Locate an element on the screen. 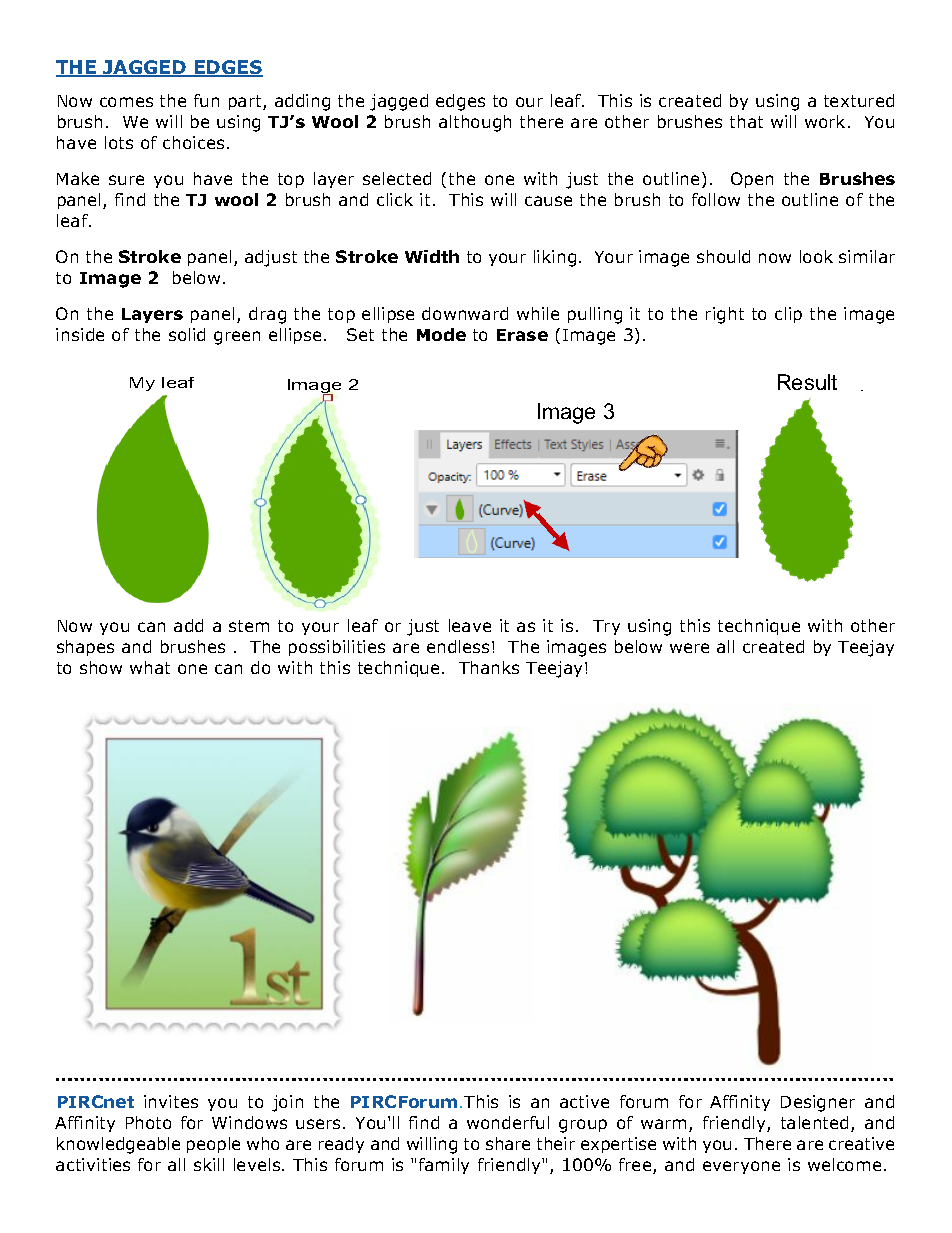  solid is located at coordinates (187, 334).
